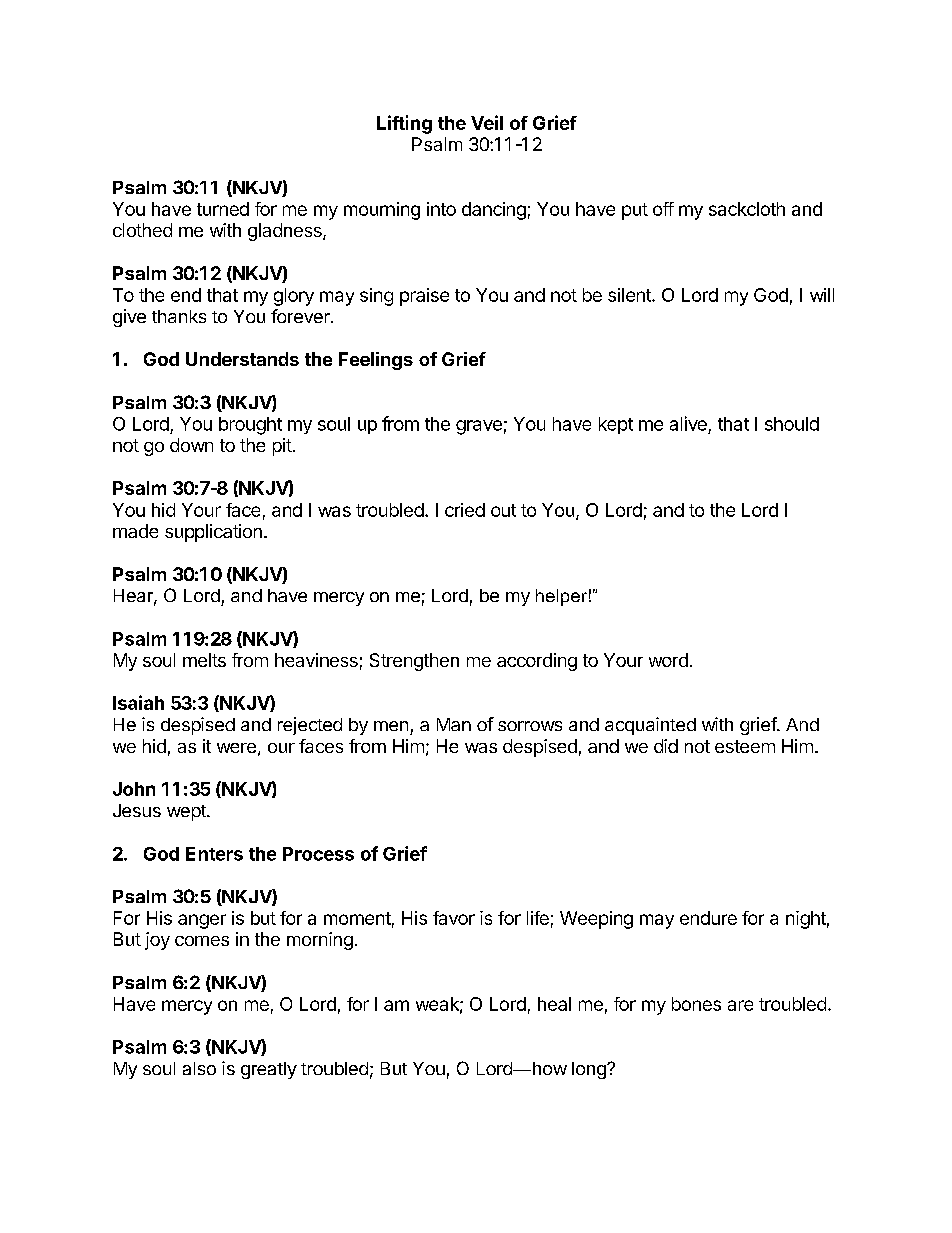 This page has height=1233, width=952. I want to click on Veil, so click(487, 122).
